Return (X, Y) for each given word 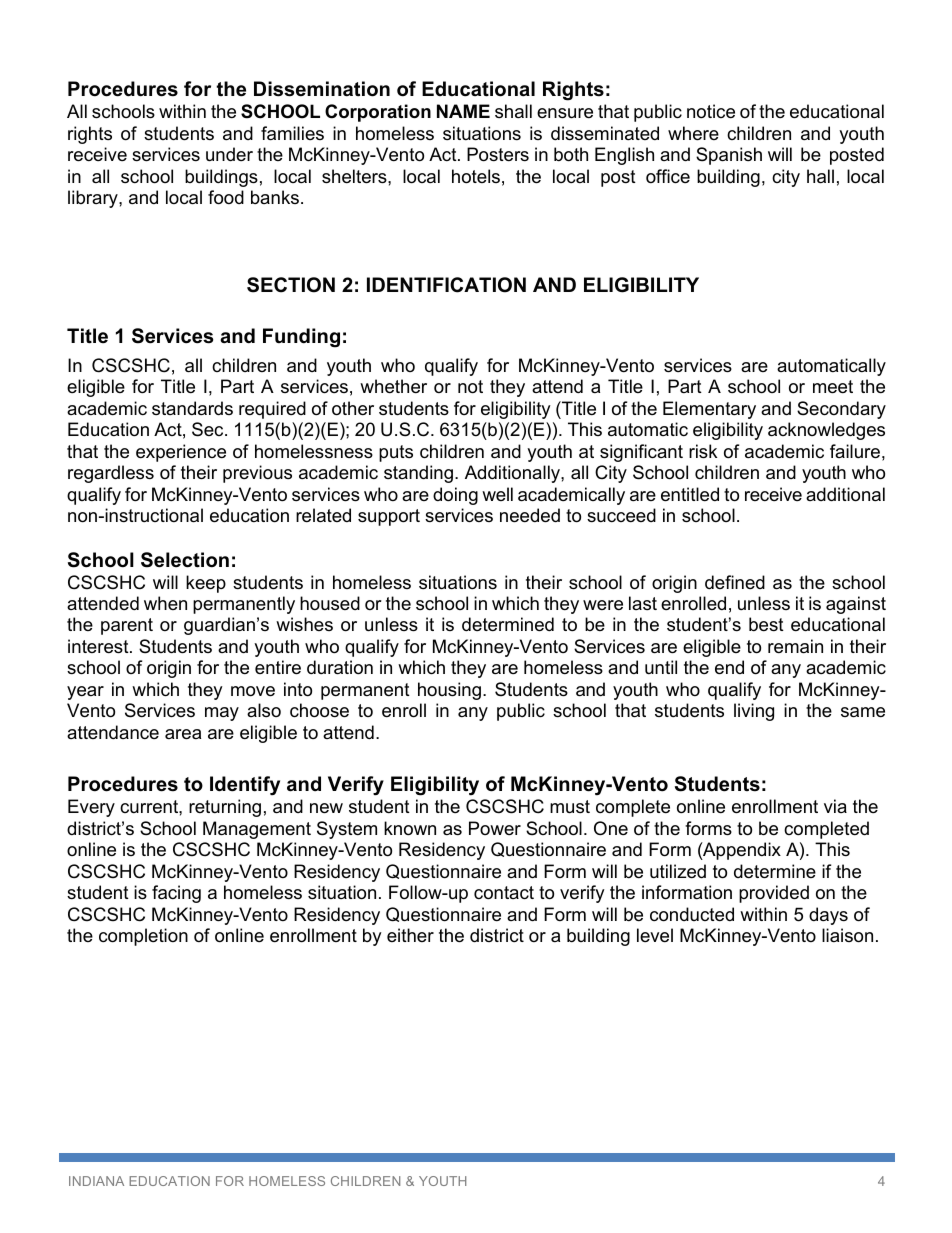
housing (449, 691)
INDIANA (96, 1181)
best (766, 624)
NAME (463, 111)
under (229, 154)
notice (711, 111)
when (165, 603)
